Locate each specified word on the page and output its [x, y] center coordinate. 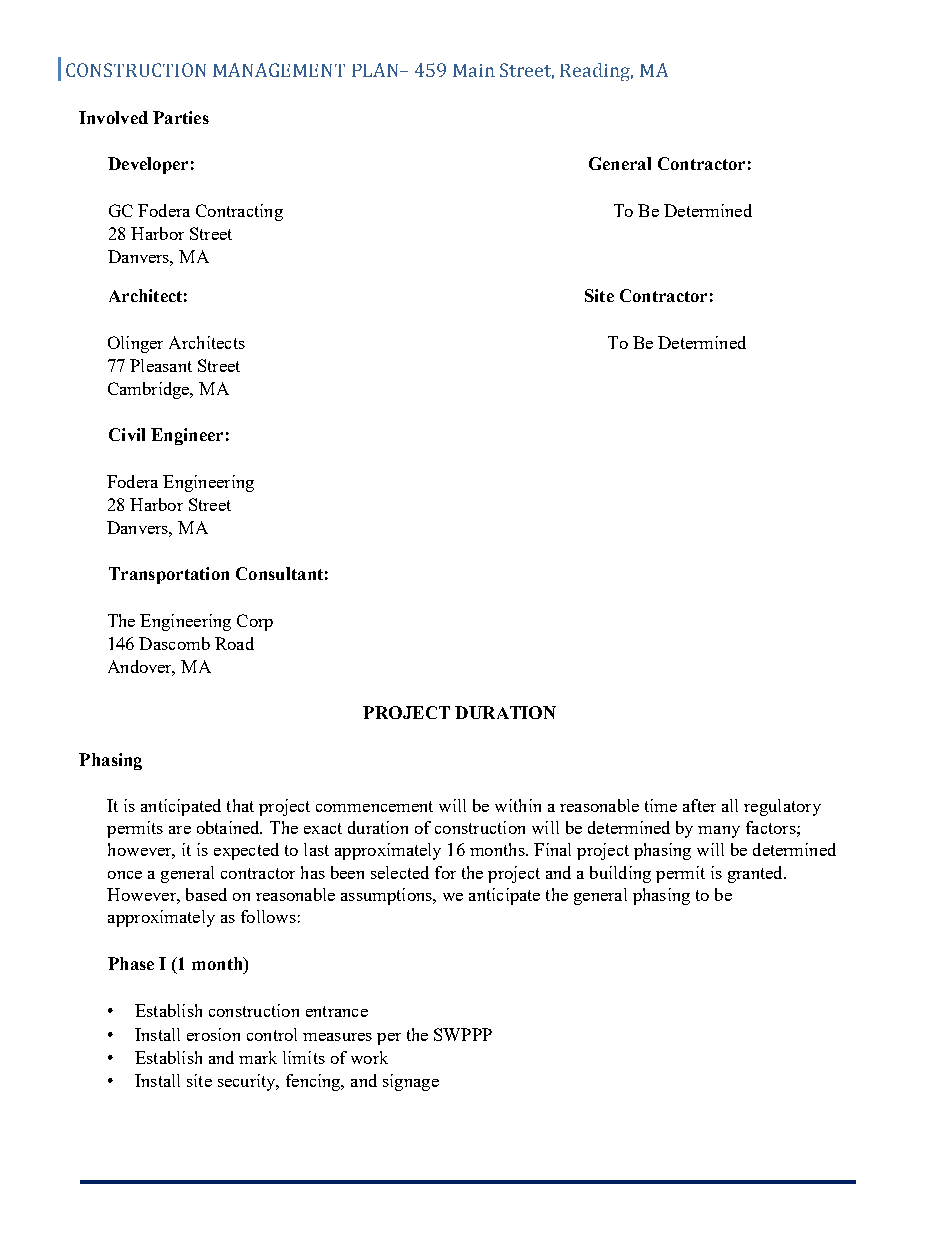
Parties [181, 117]
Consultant [279, 573]
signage [411, 1082]
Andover [141, 668]
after [699, 805]
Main [474, 70]
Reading [596, 72]
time [661, 805]
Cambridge [150, 390]
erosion [213, 1034]
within [518, 805]
